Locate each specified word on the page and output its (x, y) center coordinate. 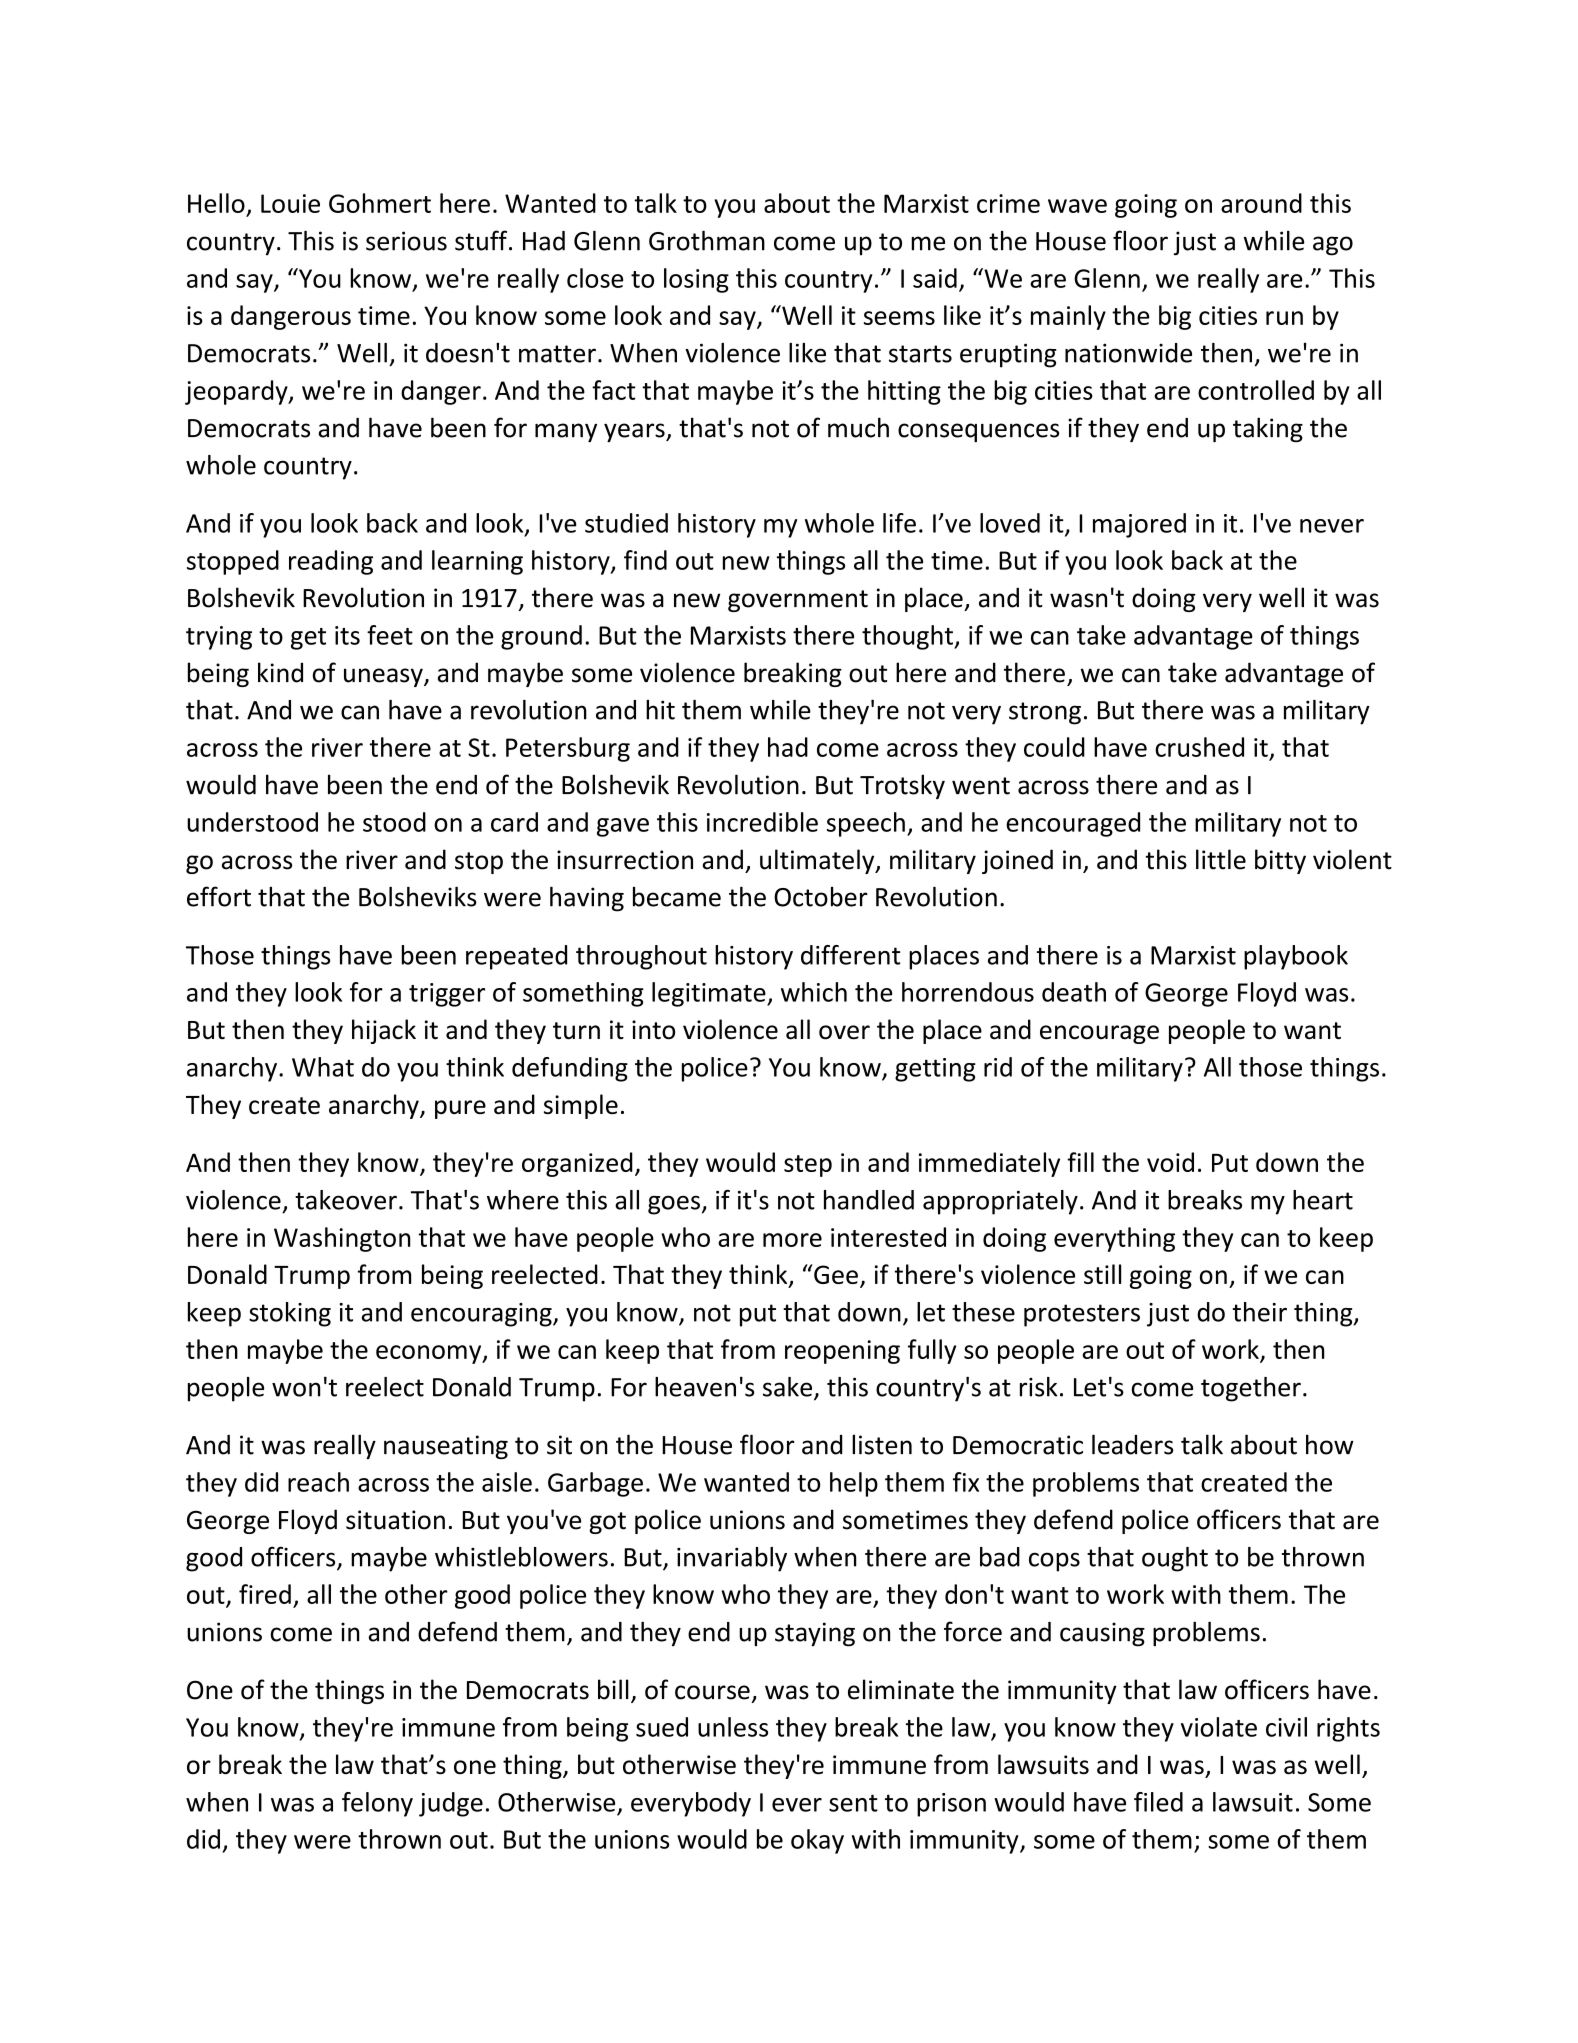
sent (853, 1803)
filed (1158, 1802)
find (645, 560)
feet (390, 635)
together (1251, 1389)
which (814, 992)
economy (430, 1354)
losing (696, 280)
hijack (384, 1031)
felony (377, 1804)
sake (789, 1388)
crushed (1199, 747)
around (1261, 203)
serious (406, 241)
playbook (1296, 957)
